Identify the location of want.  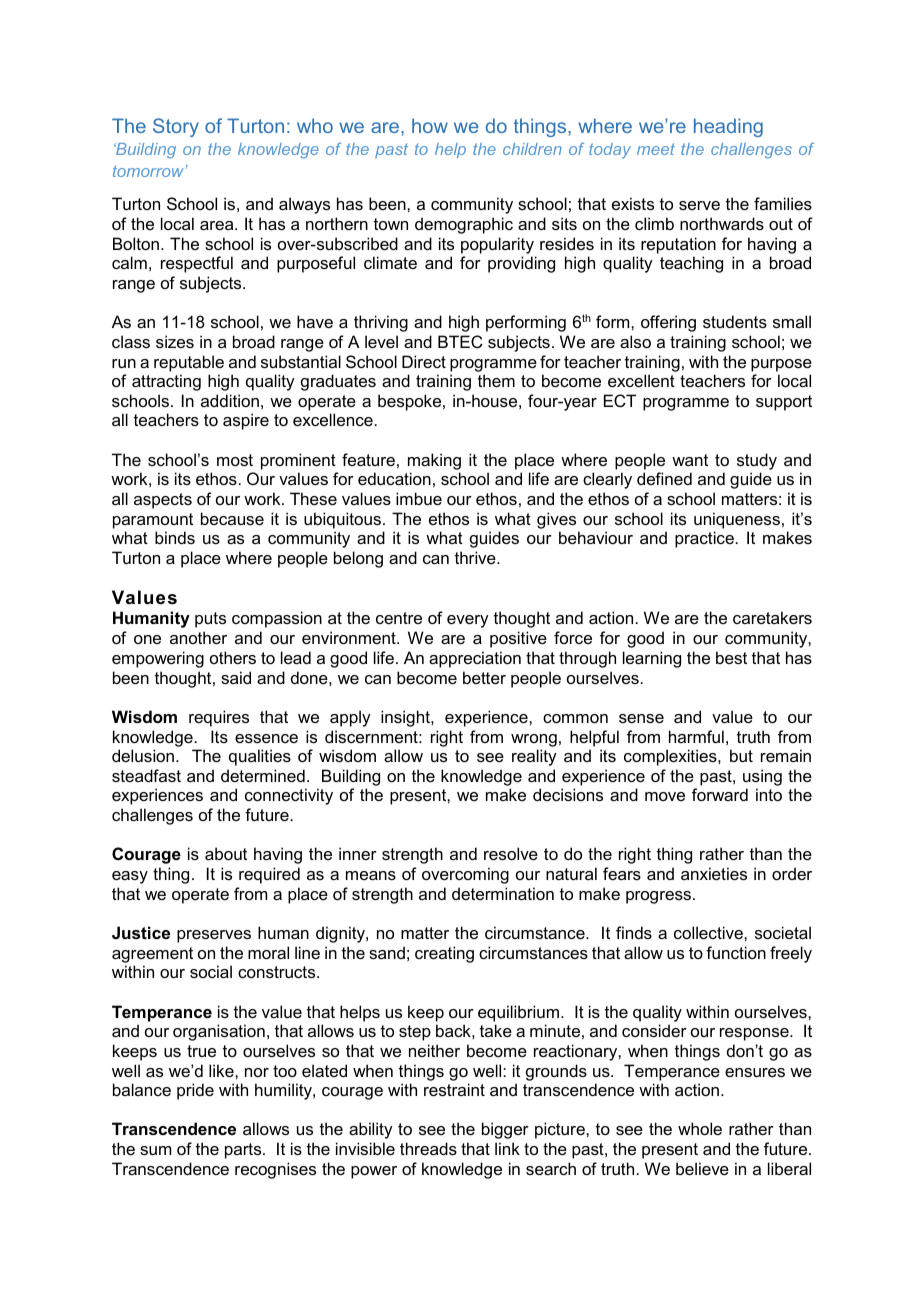
(690, 460).
